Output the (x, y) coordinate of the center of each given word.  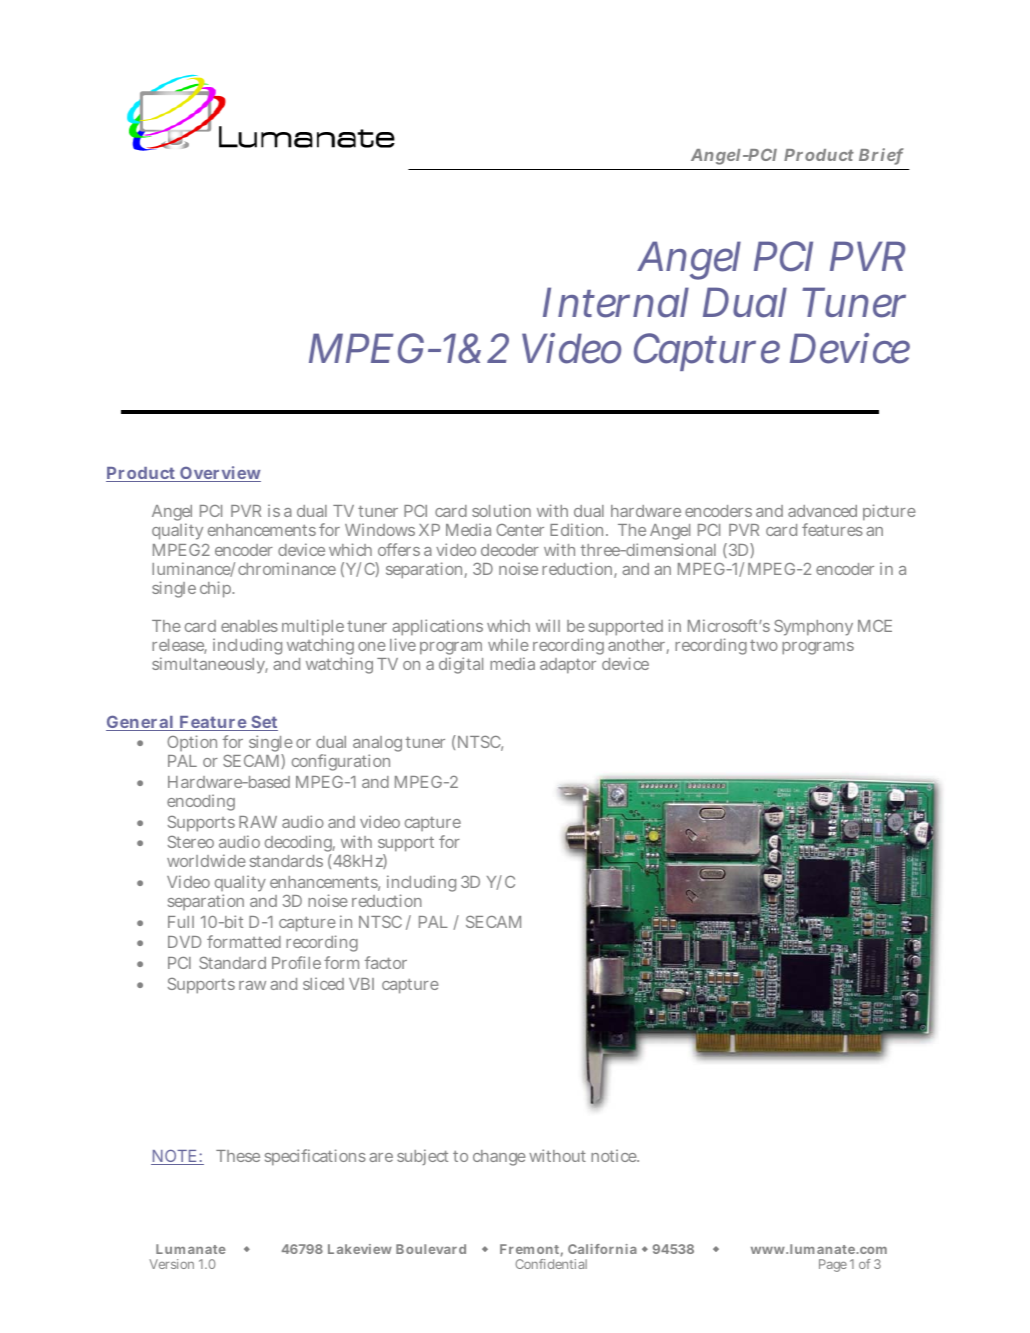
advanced (822, 511)
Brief (881, 156)
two (764, 645)
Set (263, 723)
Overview (219, 474)
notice (615, 1155)
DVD (184, 942)
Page (833, 1265)
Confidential (551, 1264)
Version (171, 1264)
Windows (380, 529)
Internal (616, 302)
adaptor (568, 666)
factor (386, 962)
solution (501, 510)
